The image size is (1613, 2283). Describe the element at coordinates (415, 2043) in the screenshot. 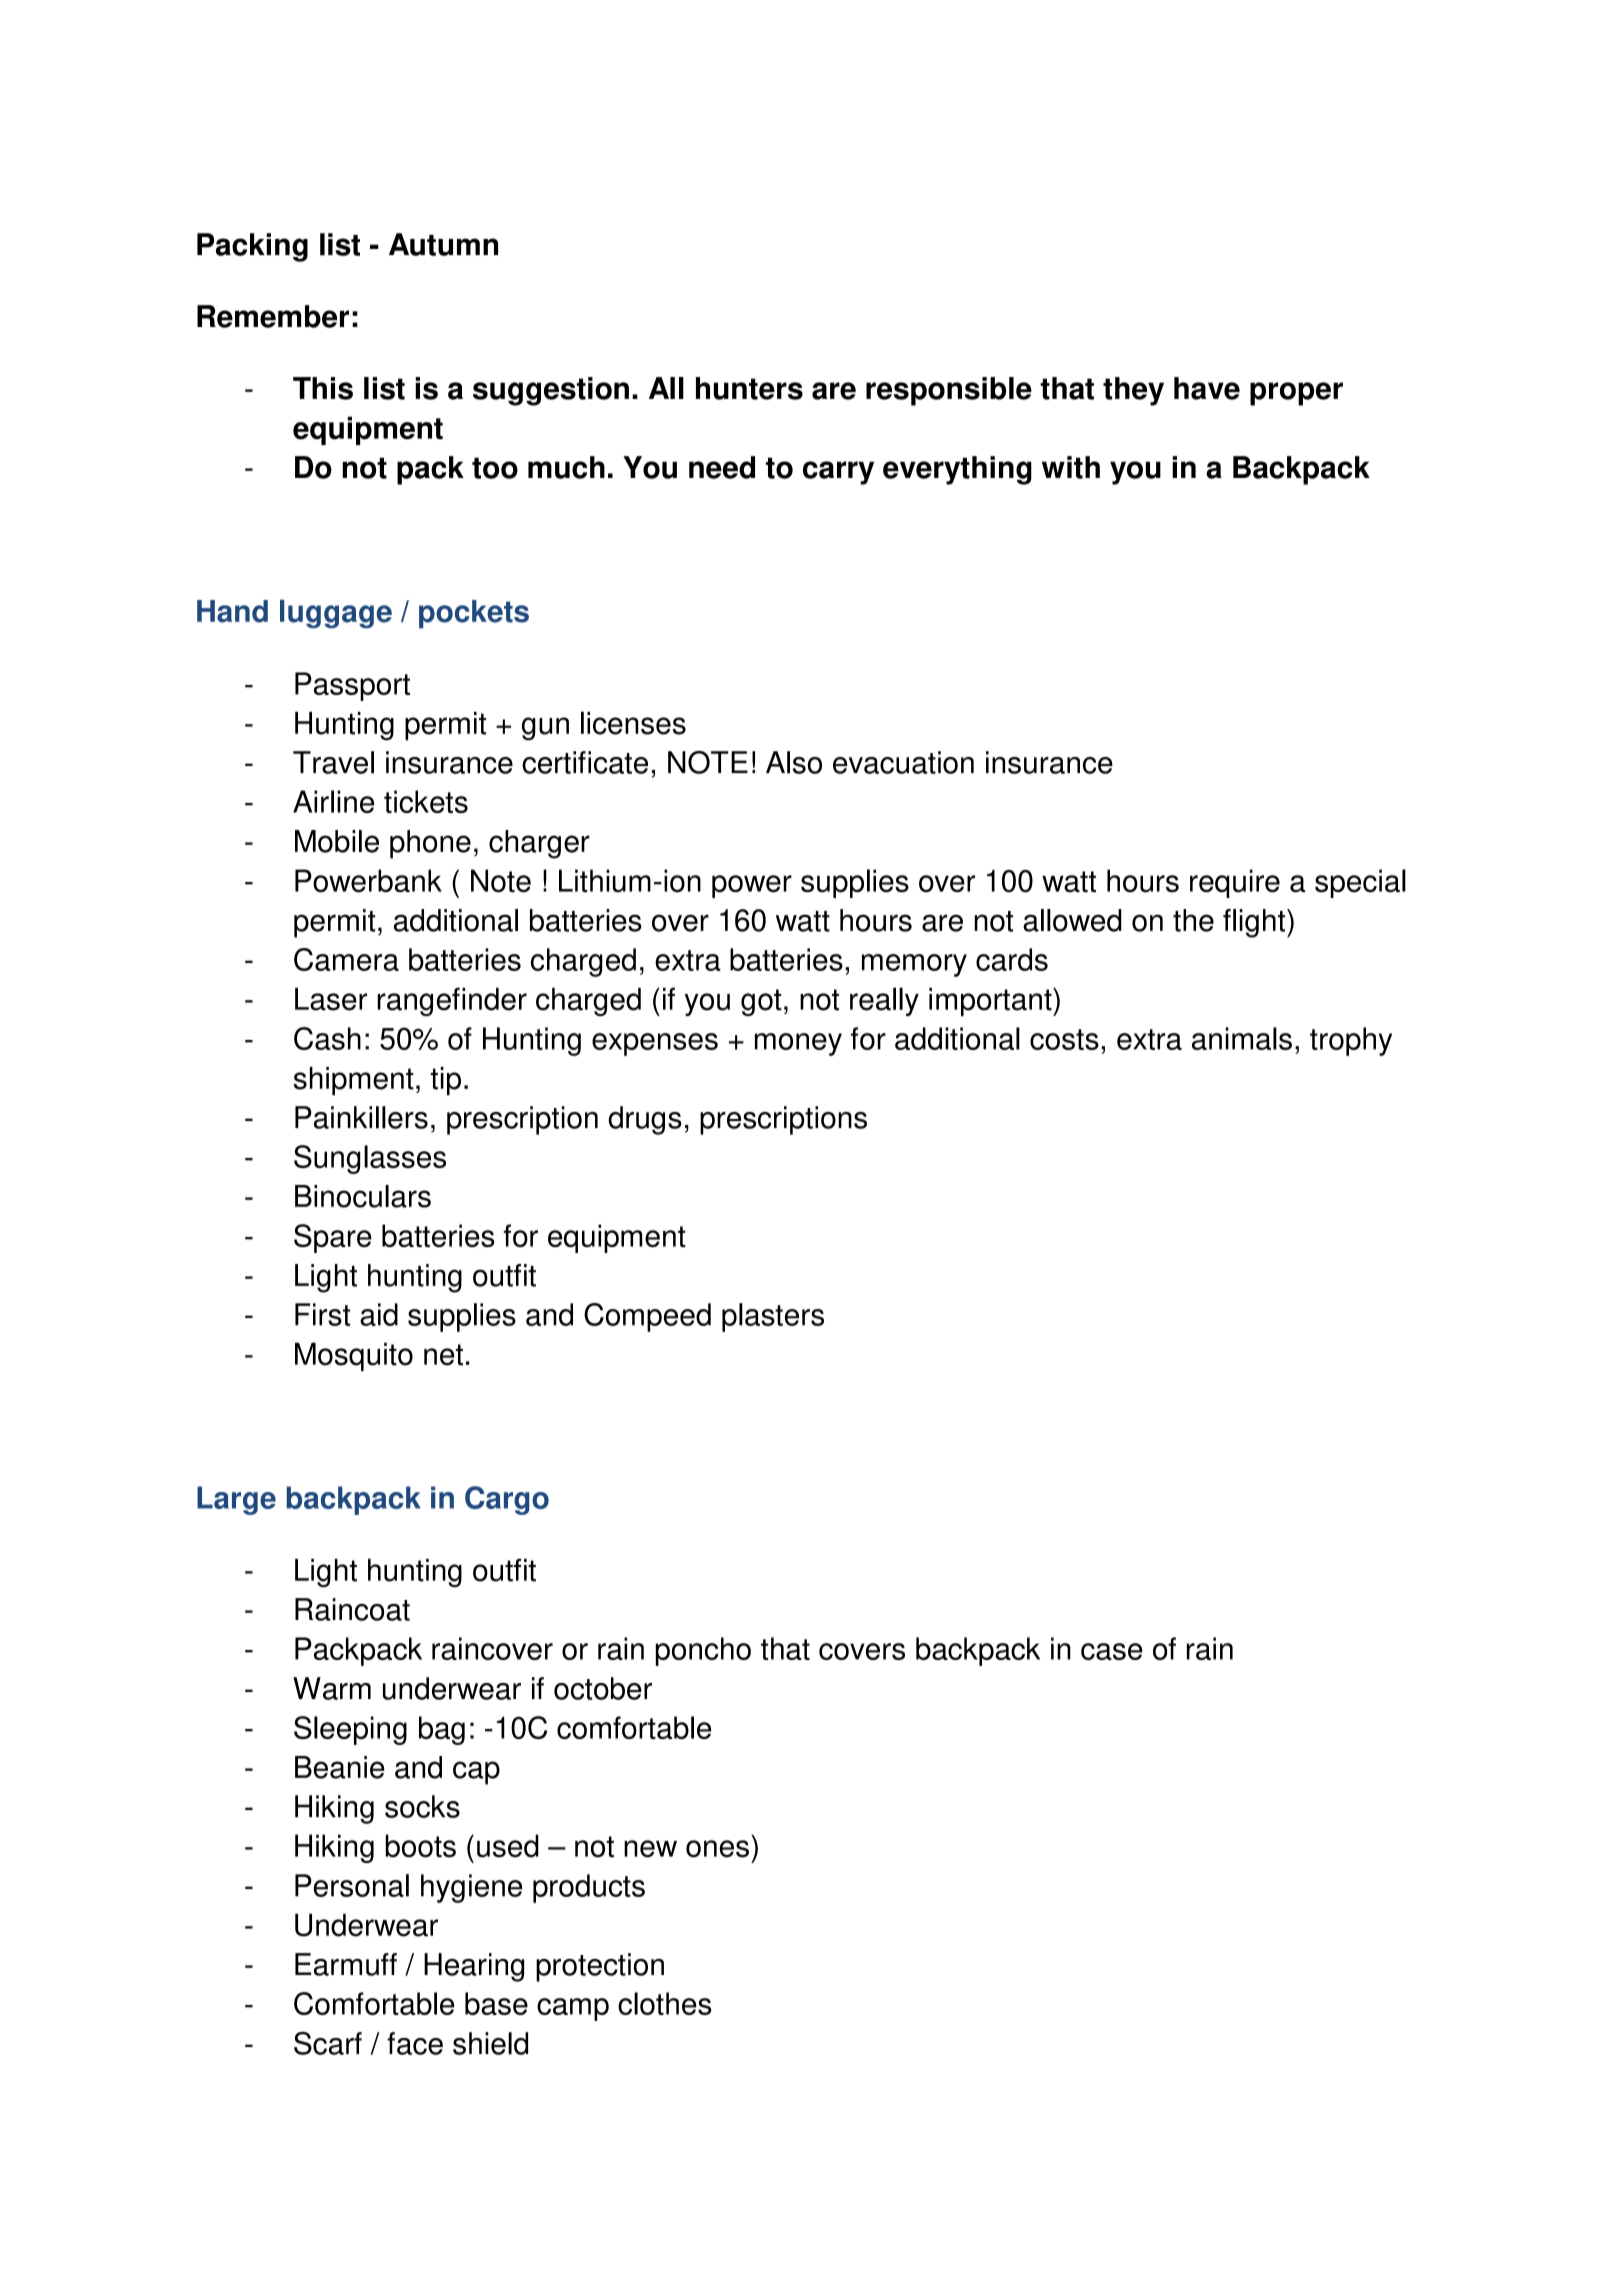

I see `face` at that location.
